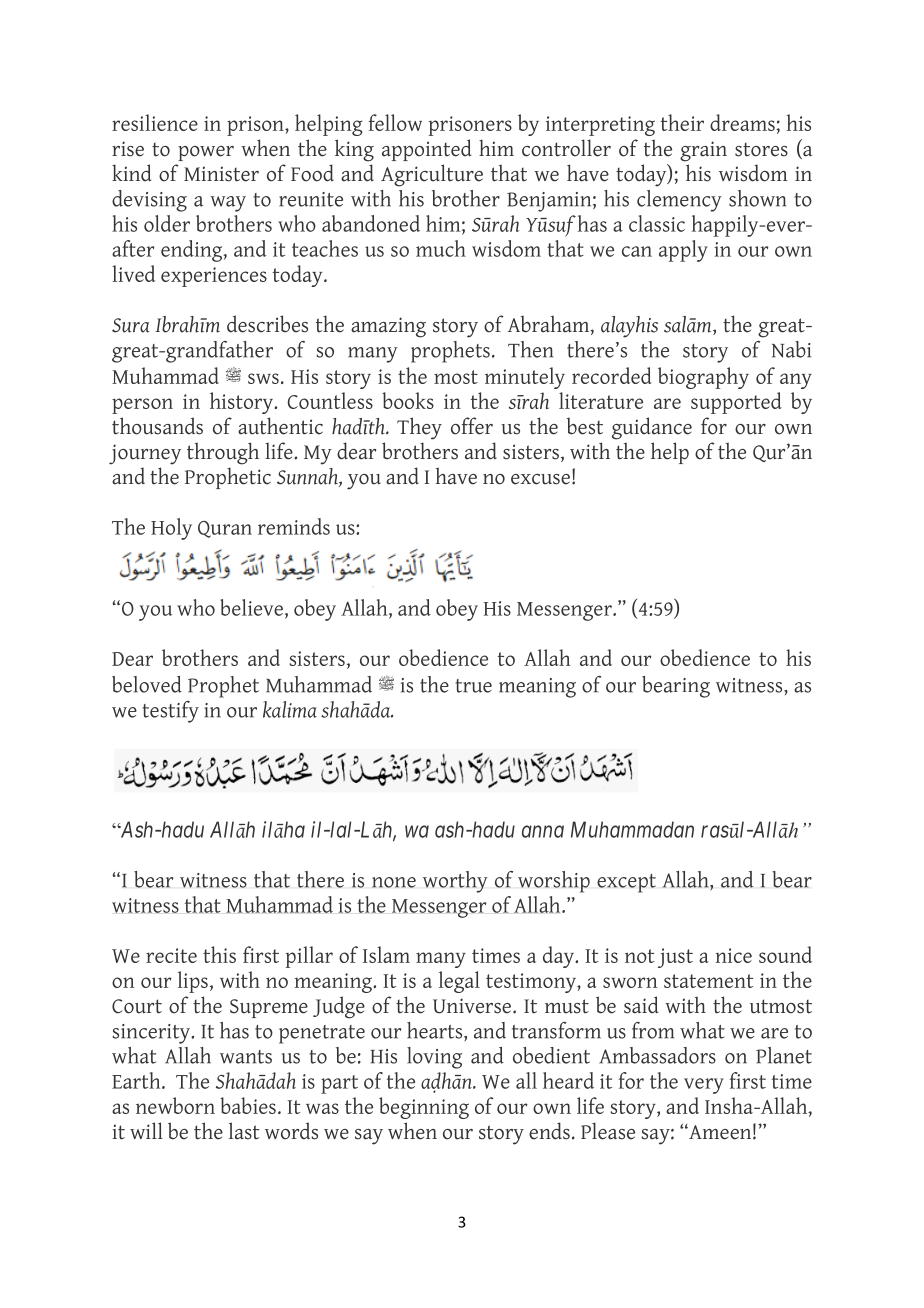 Image resolution: width=924 pixels, height=1308 pixels. What do you see at coordinates (175, 1105) in the screenshot?
I see `newborn` at bounding box center [175, 1105].
